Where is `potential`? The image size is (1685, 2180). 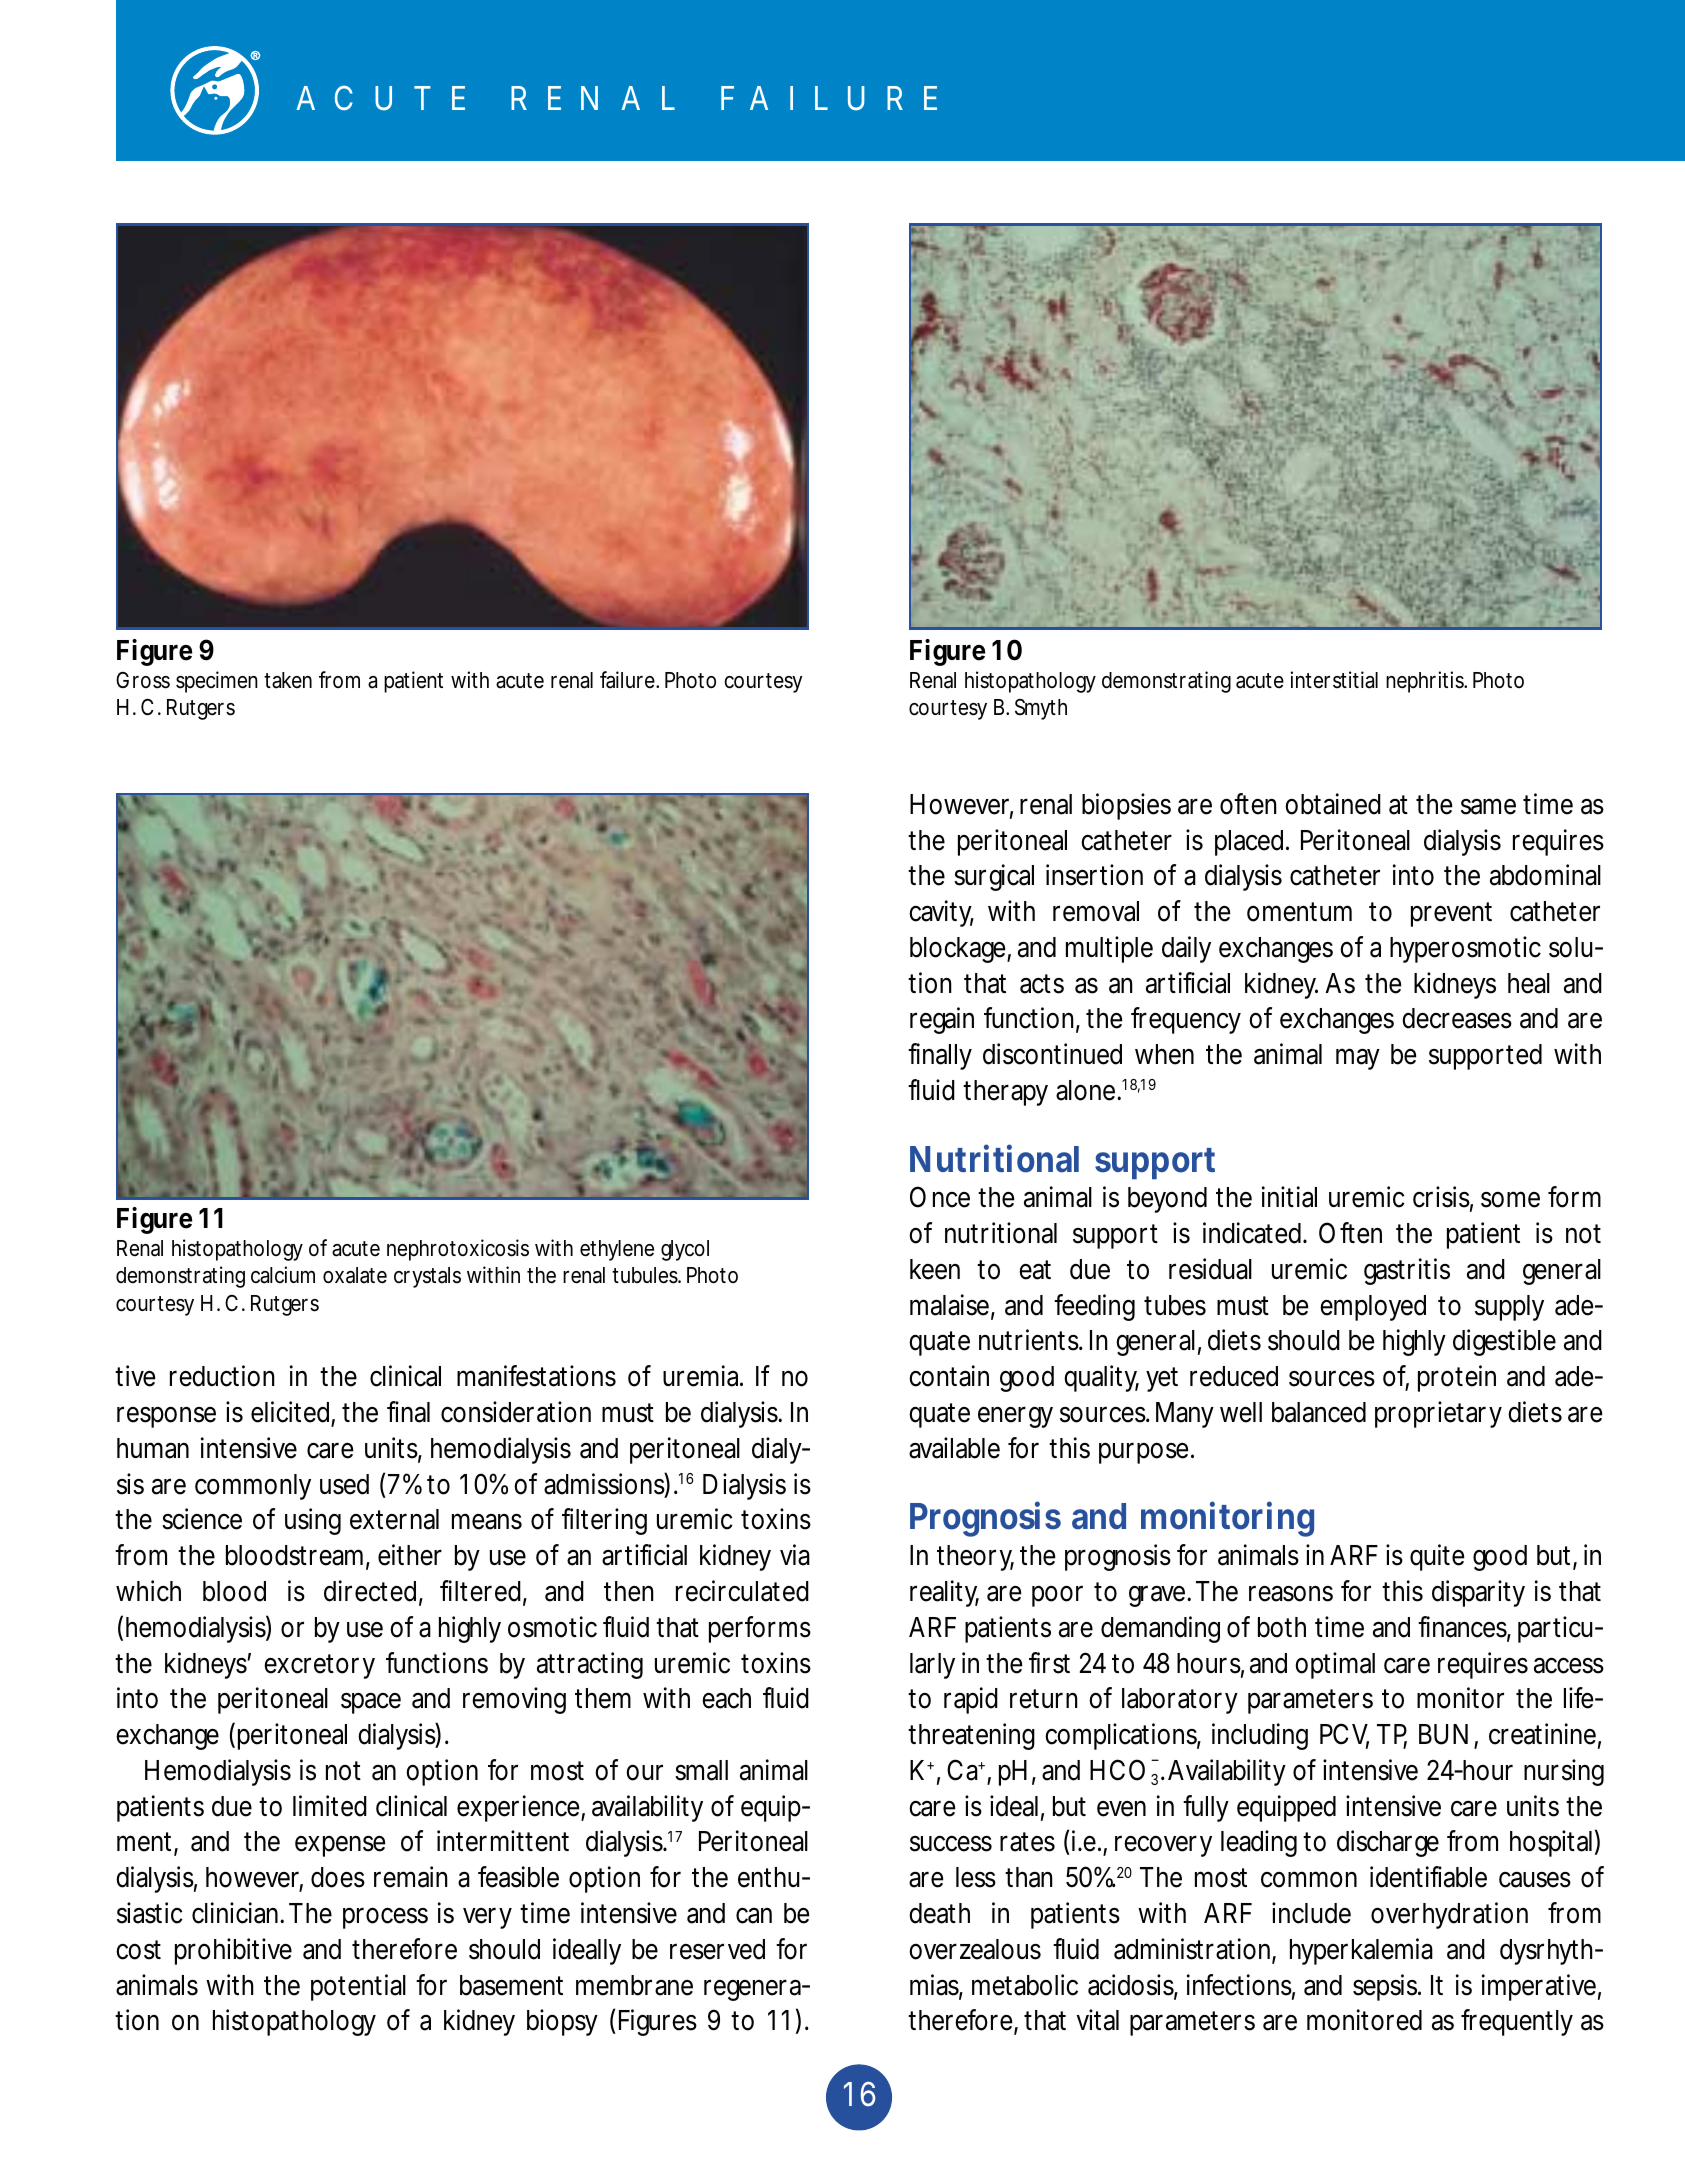
potential is located at coordinates (358, 1987).
